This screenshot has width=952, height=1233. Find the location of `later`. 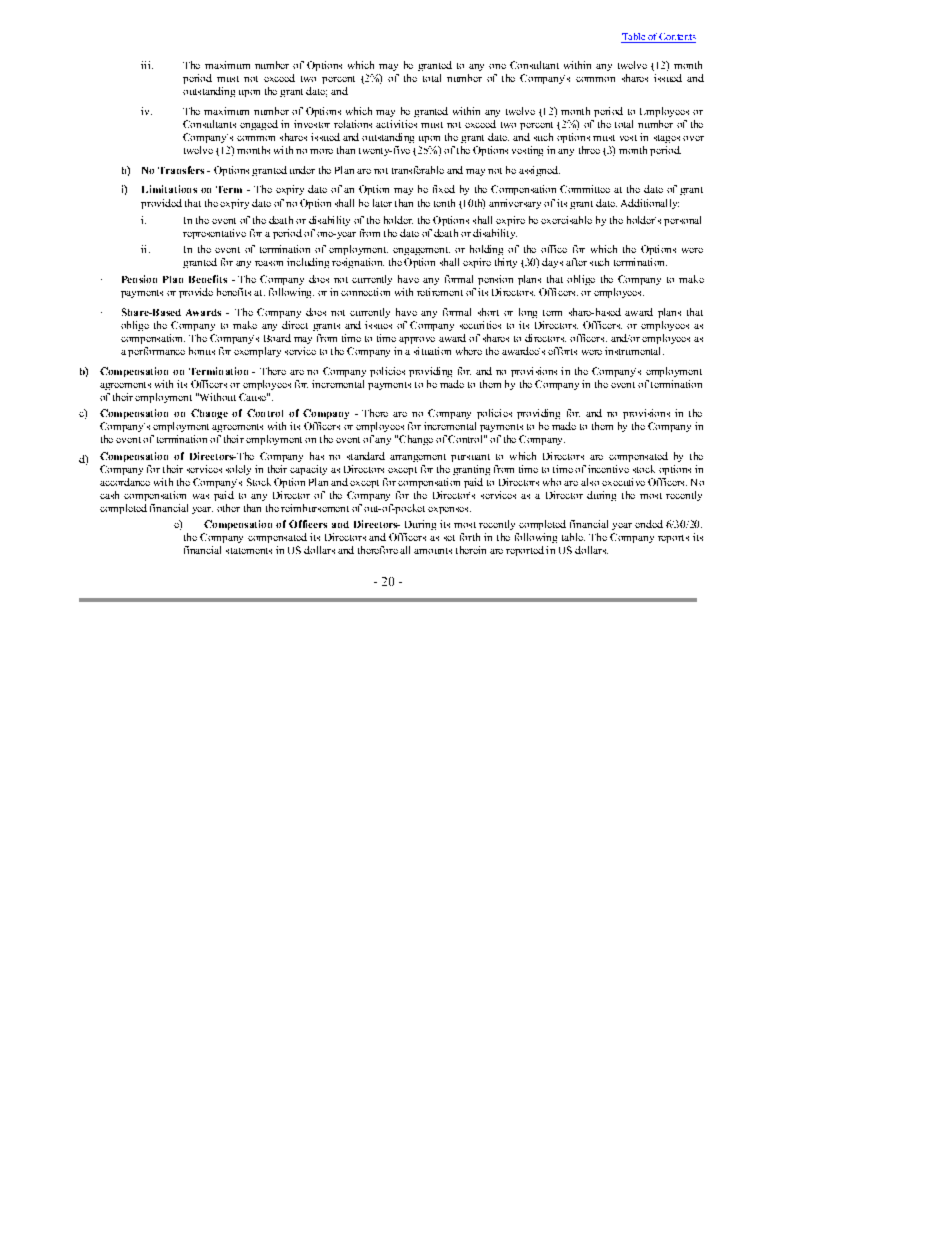

later is located at coordinates (382, 203).
